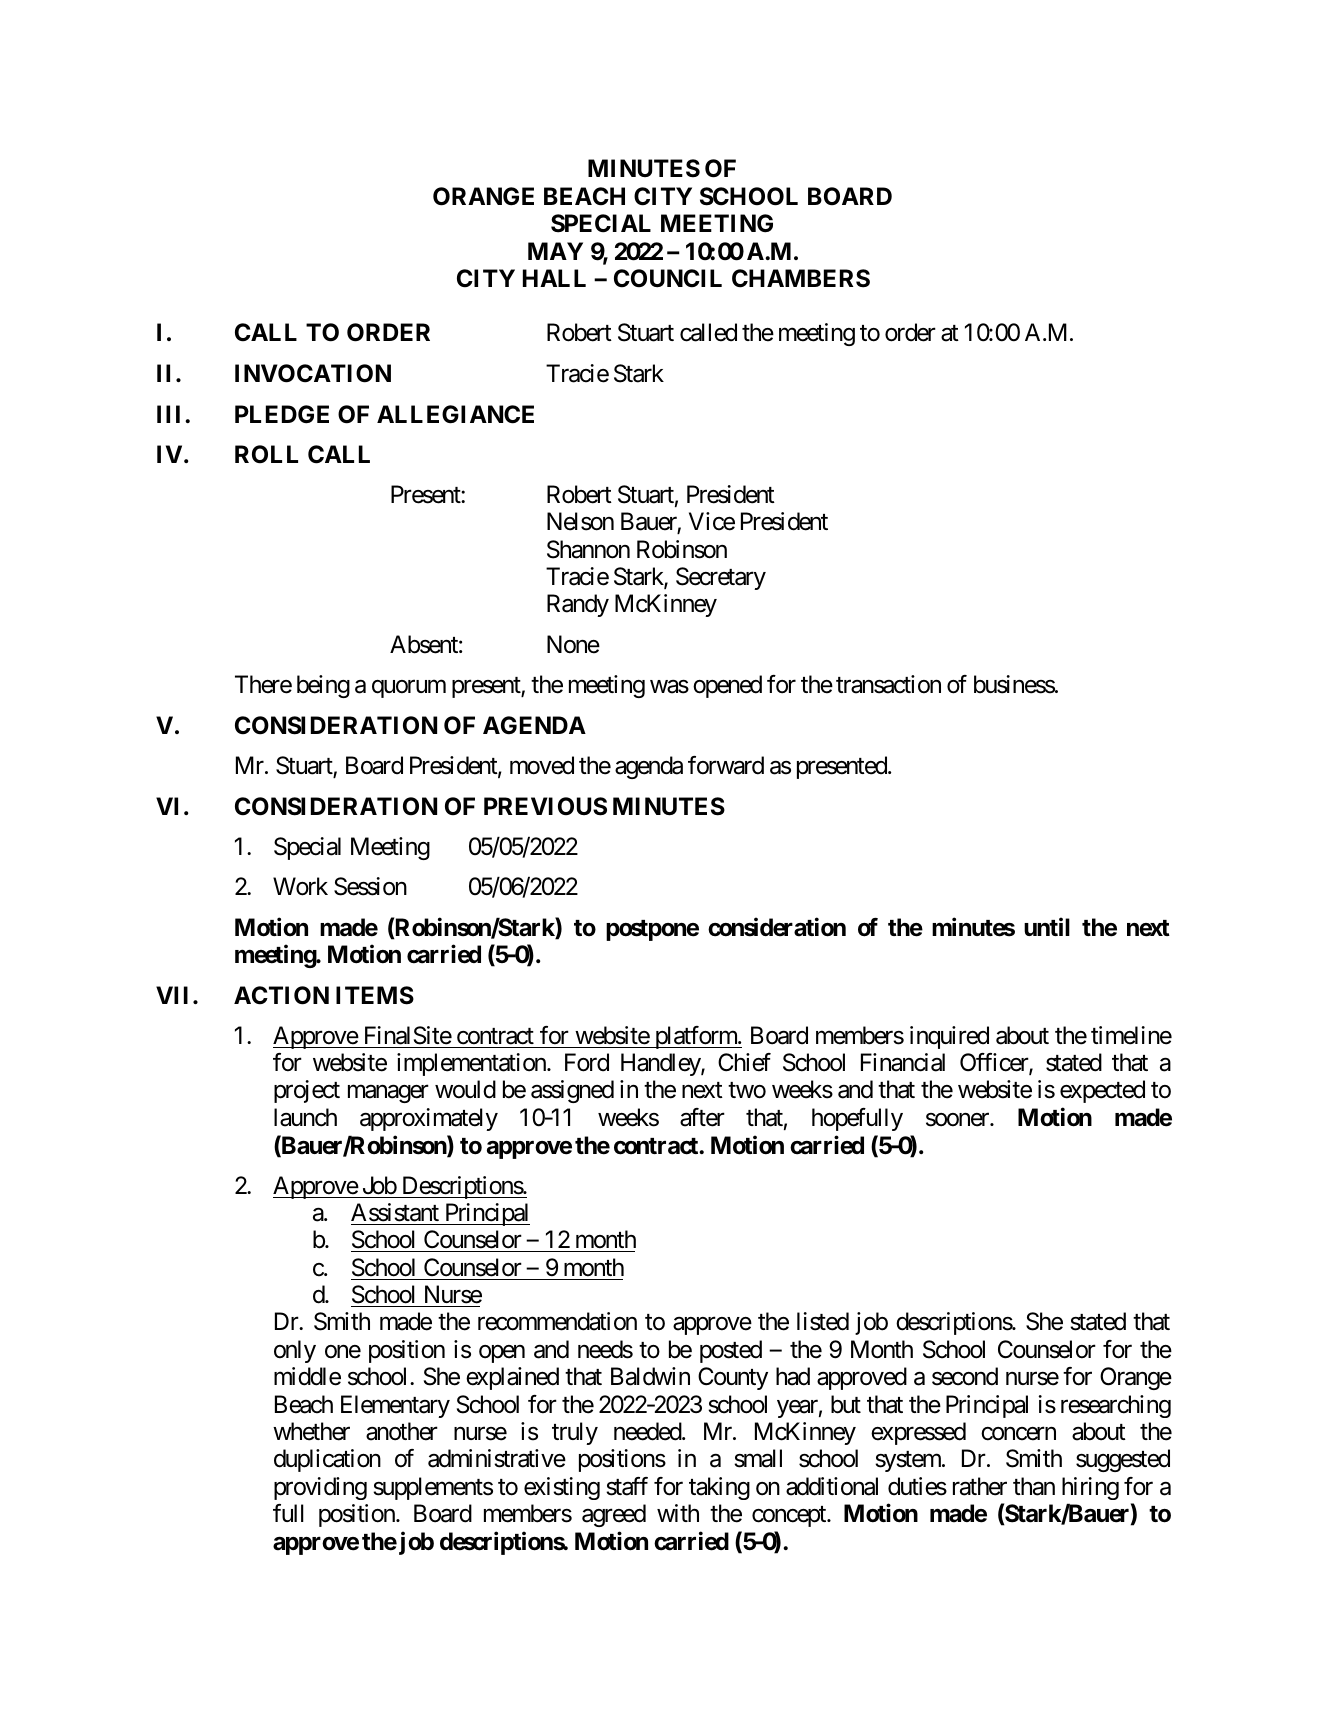 This screenshot has height=1715, width=1325. I want to click on INVOCATION, so click(313, 373).
